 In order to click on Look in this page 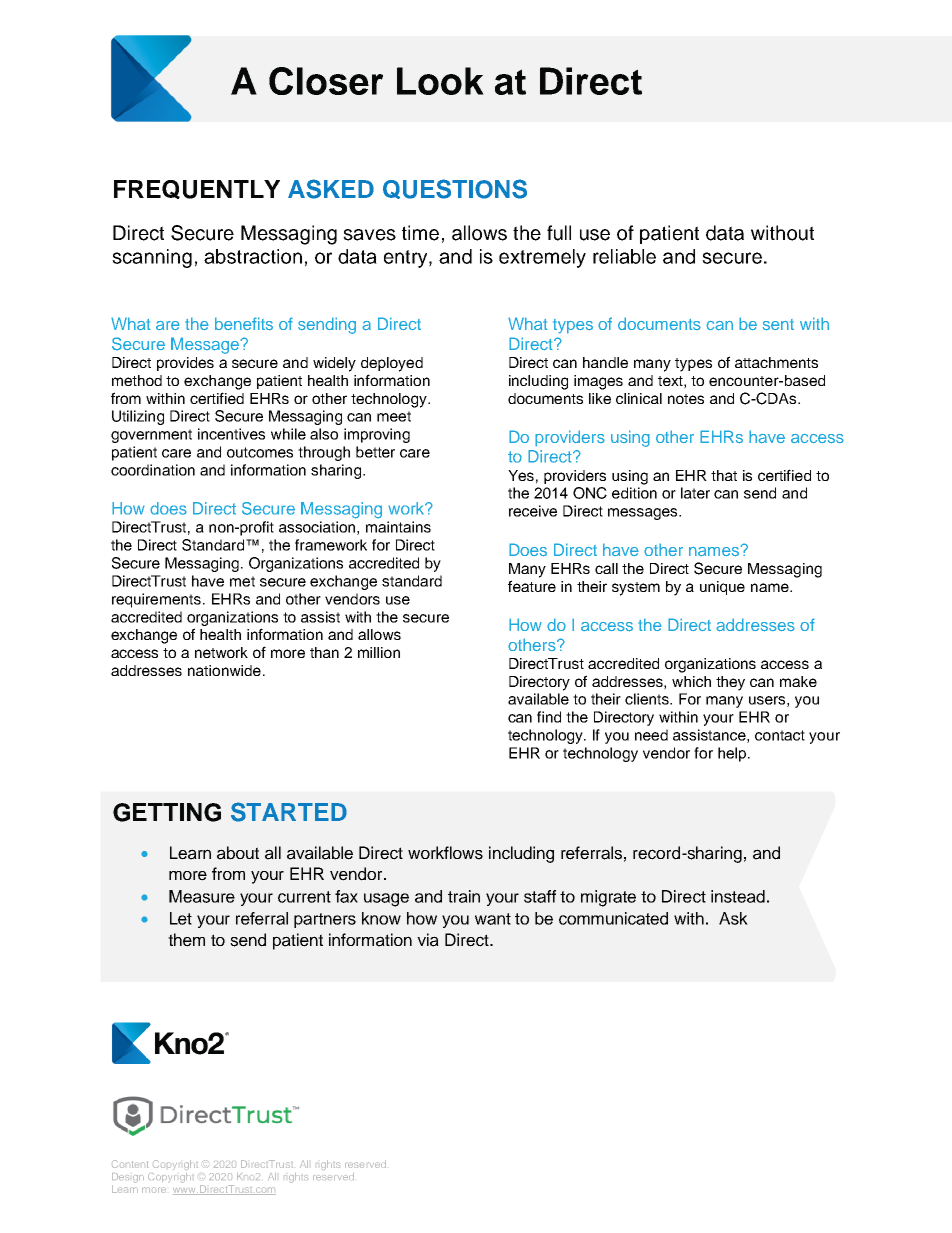, I will do `click(440, 81)`.
